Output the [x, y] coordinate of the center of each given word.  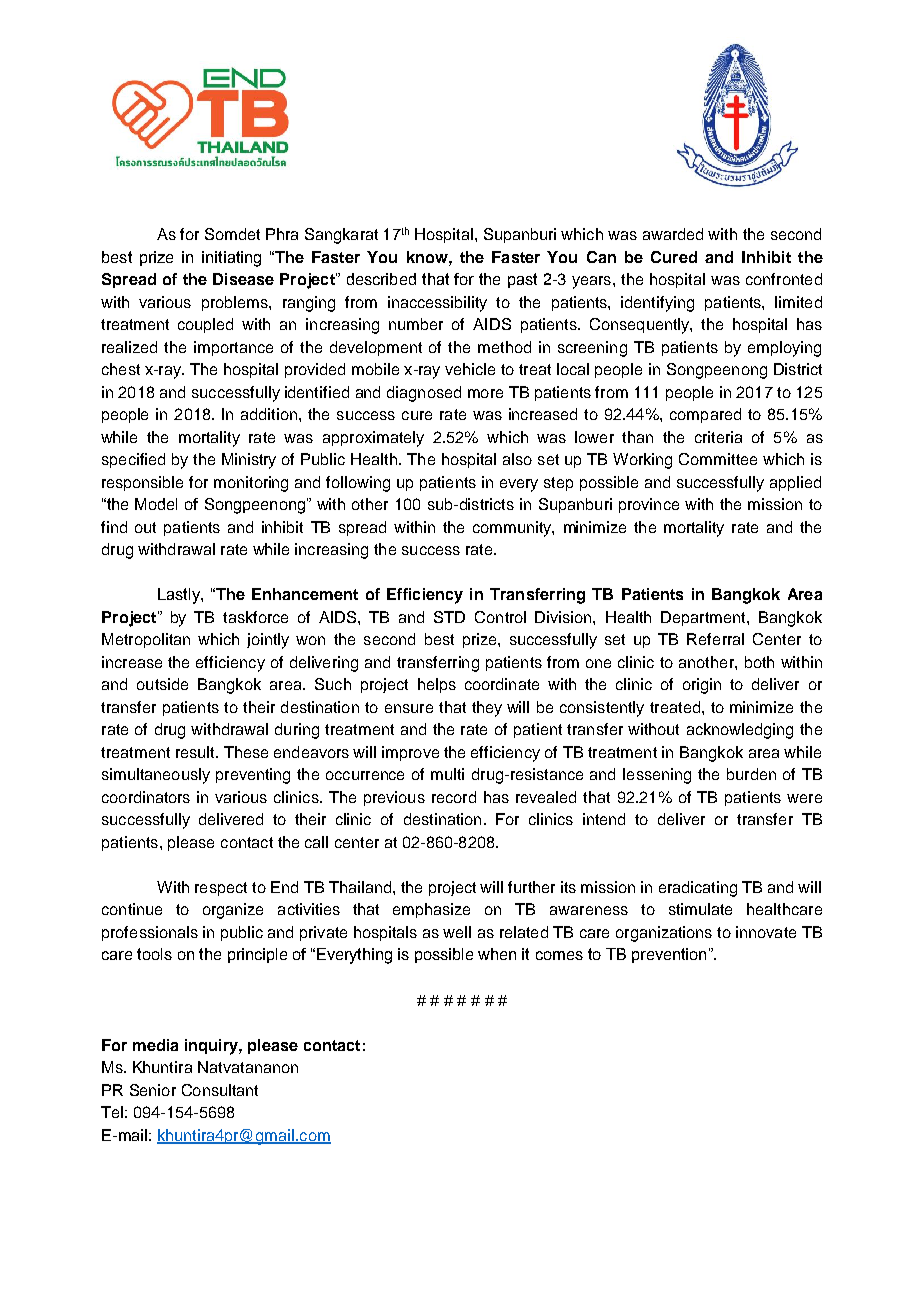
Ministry [249, 461]
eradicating [698, 889]
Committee [718, 459]
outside [162, 684]
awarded [673, 234]
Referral [715, 639]
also [517, 459]
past [522, 280]
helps [437, 685]
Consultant [220, 1090]
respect [221, 889]
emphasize [431, 910]
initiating [231, 259]
